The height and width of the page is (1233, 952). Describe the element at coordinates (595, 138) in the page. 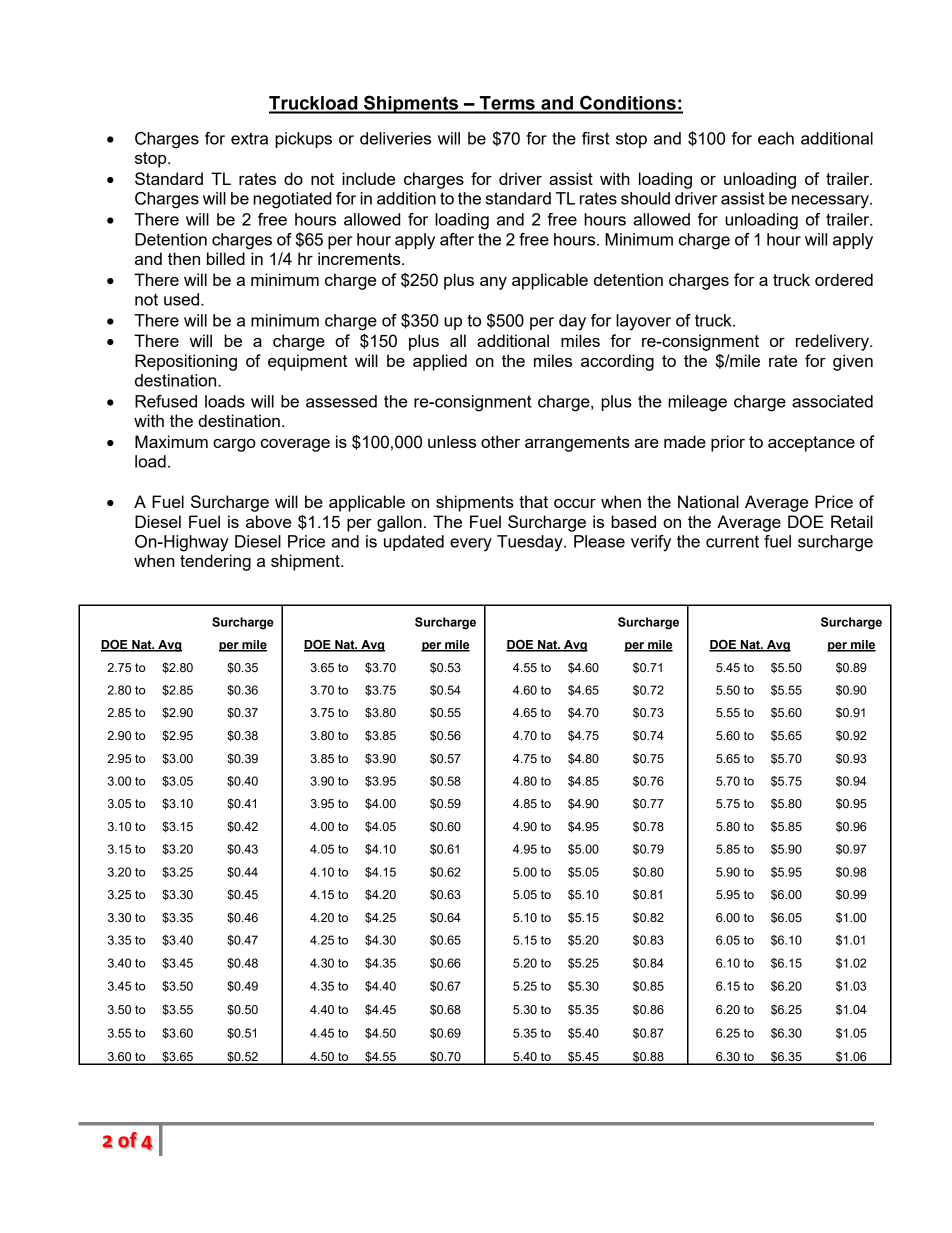

I see `first` at that location.
